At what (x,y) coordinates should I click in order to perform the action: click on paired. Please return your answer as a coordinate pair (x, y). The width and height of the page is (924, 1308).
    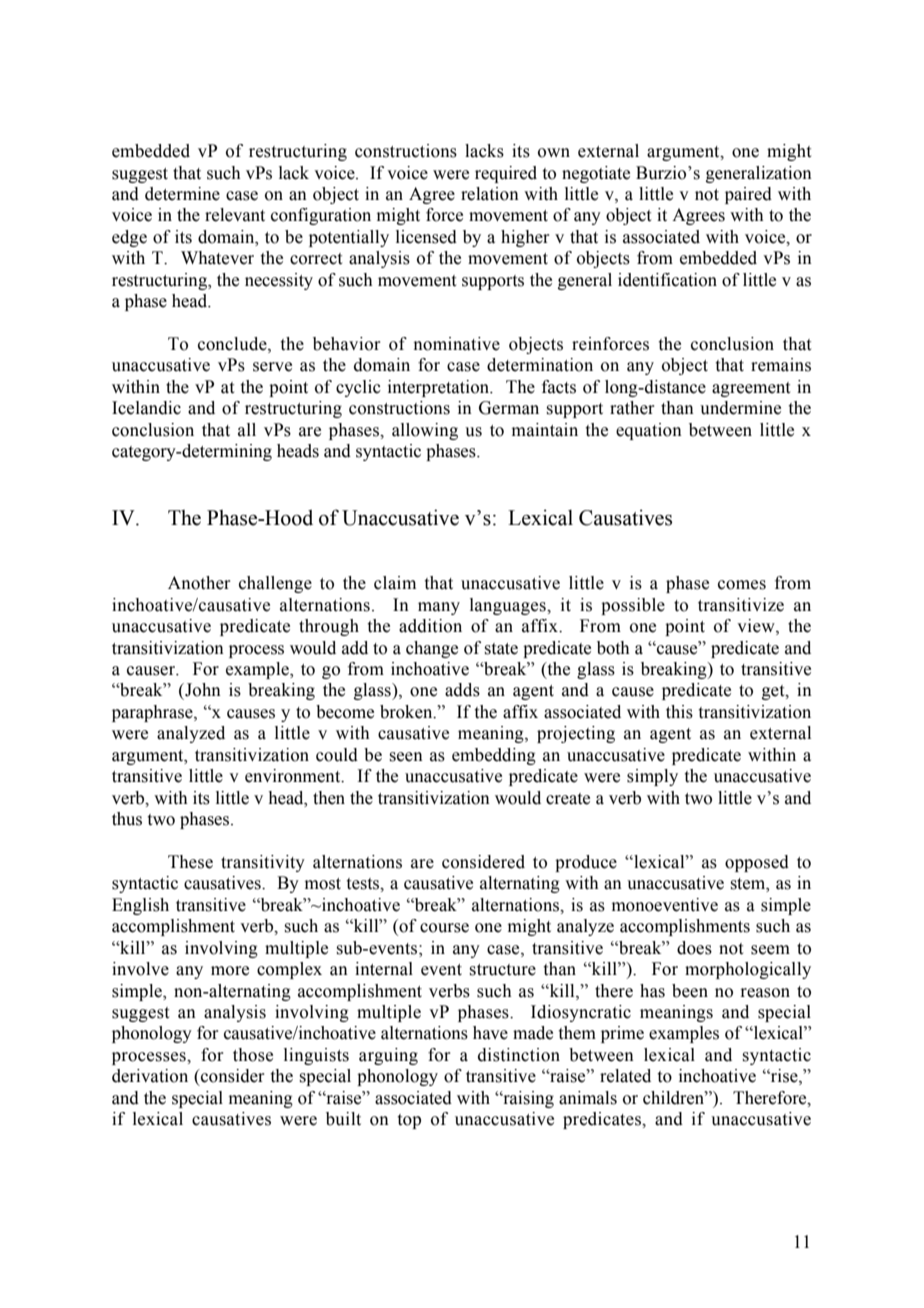
    Looking at the image, I should click on (748, 195).
